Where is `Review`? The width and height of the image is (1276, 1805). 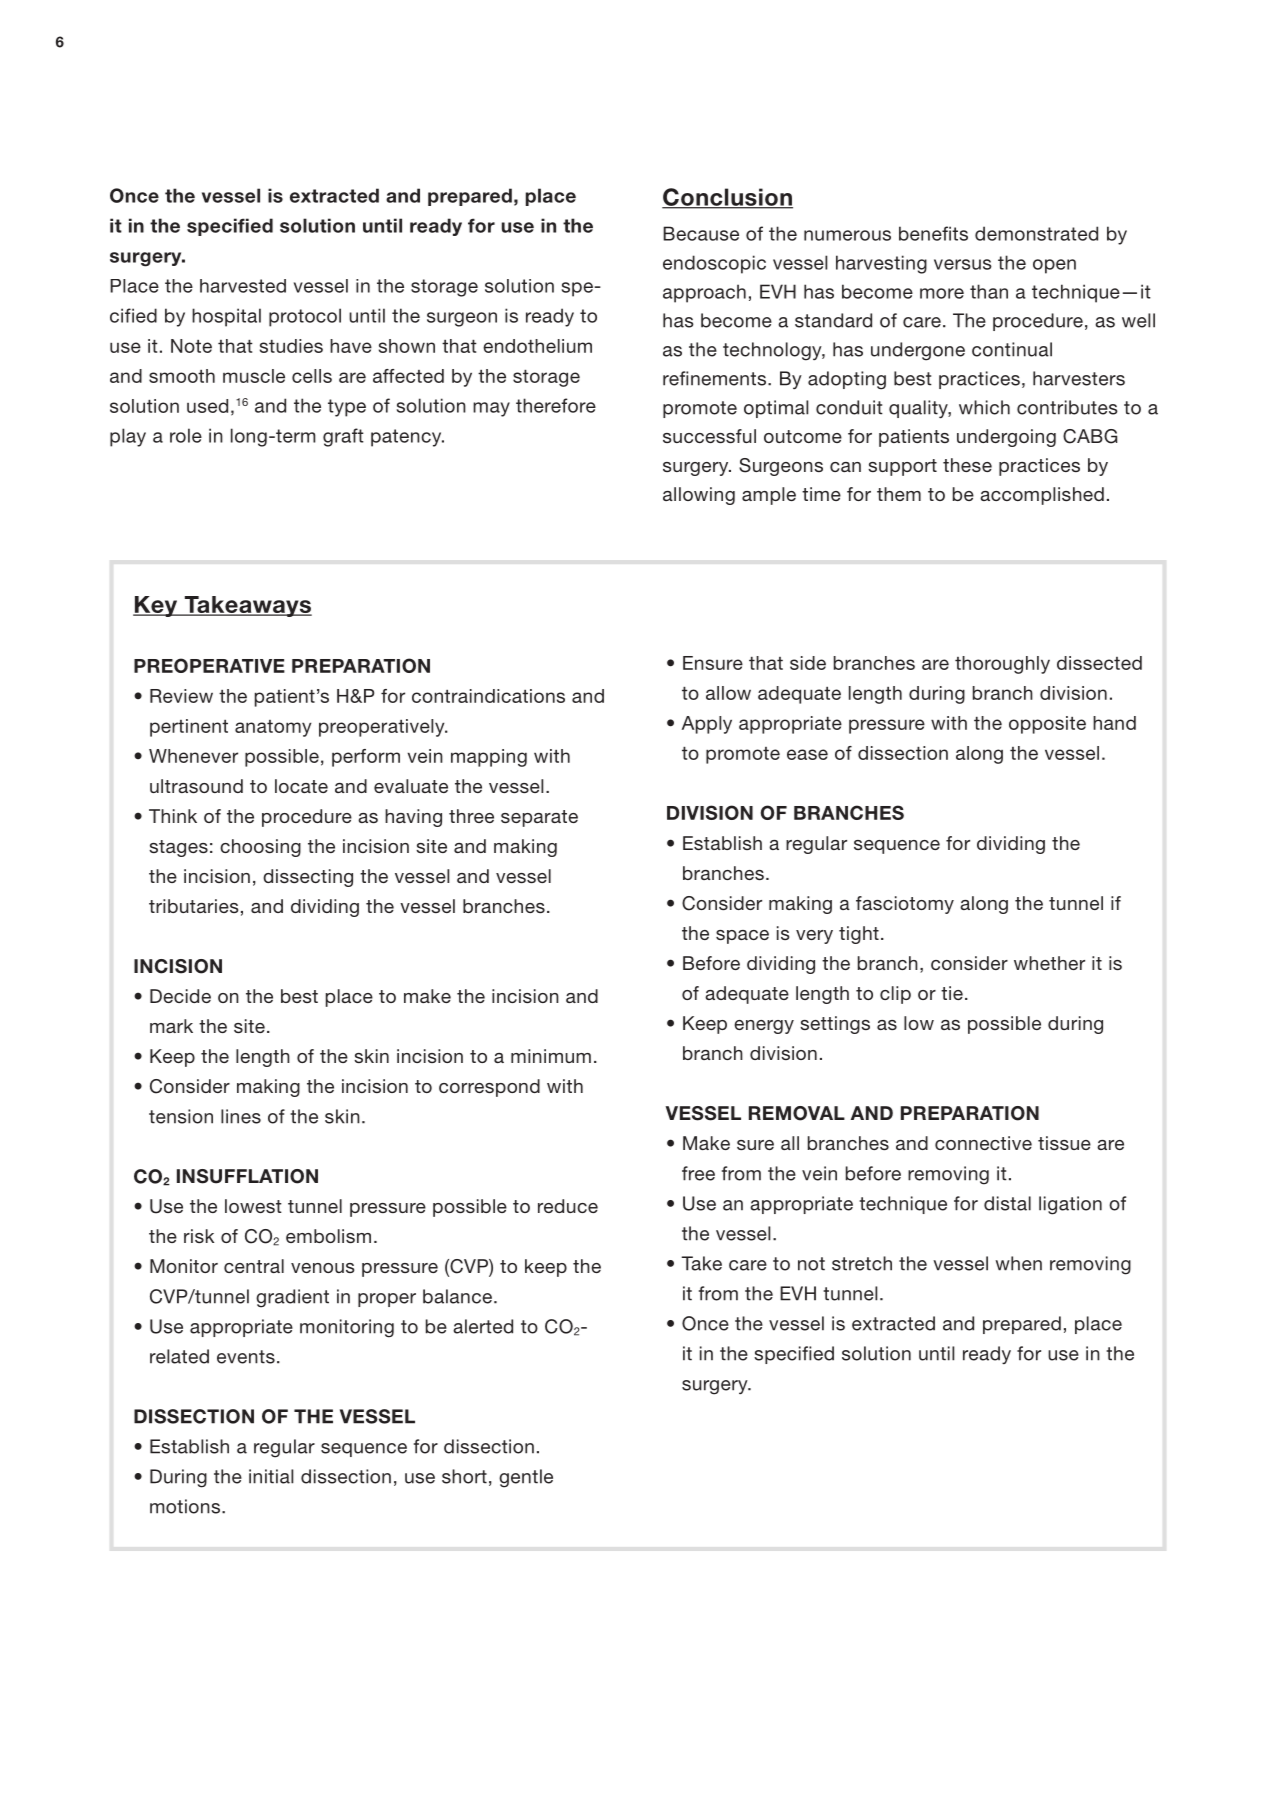
Review is located at coordinates (181, 696).
